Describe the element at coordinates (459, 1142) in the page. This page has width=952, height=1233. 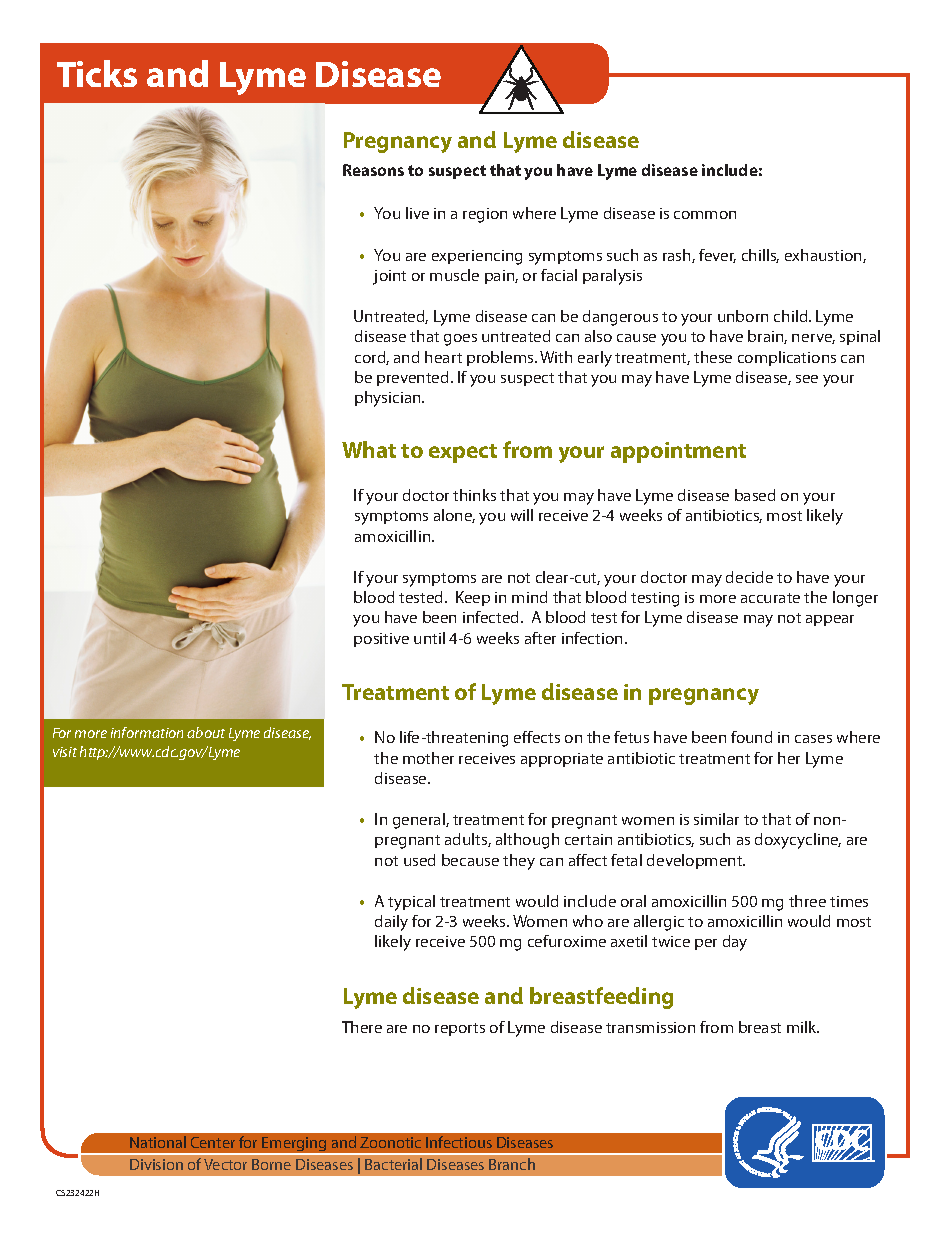
I see `Infectious` at that location.
